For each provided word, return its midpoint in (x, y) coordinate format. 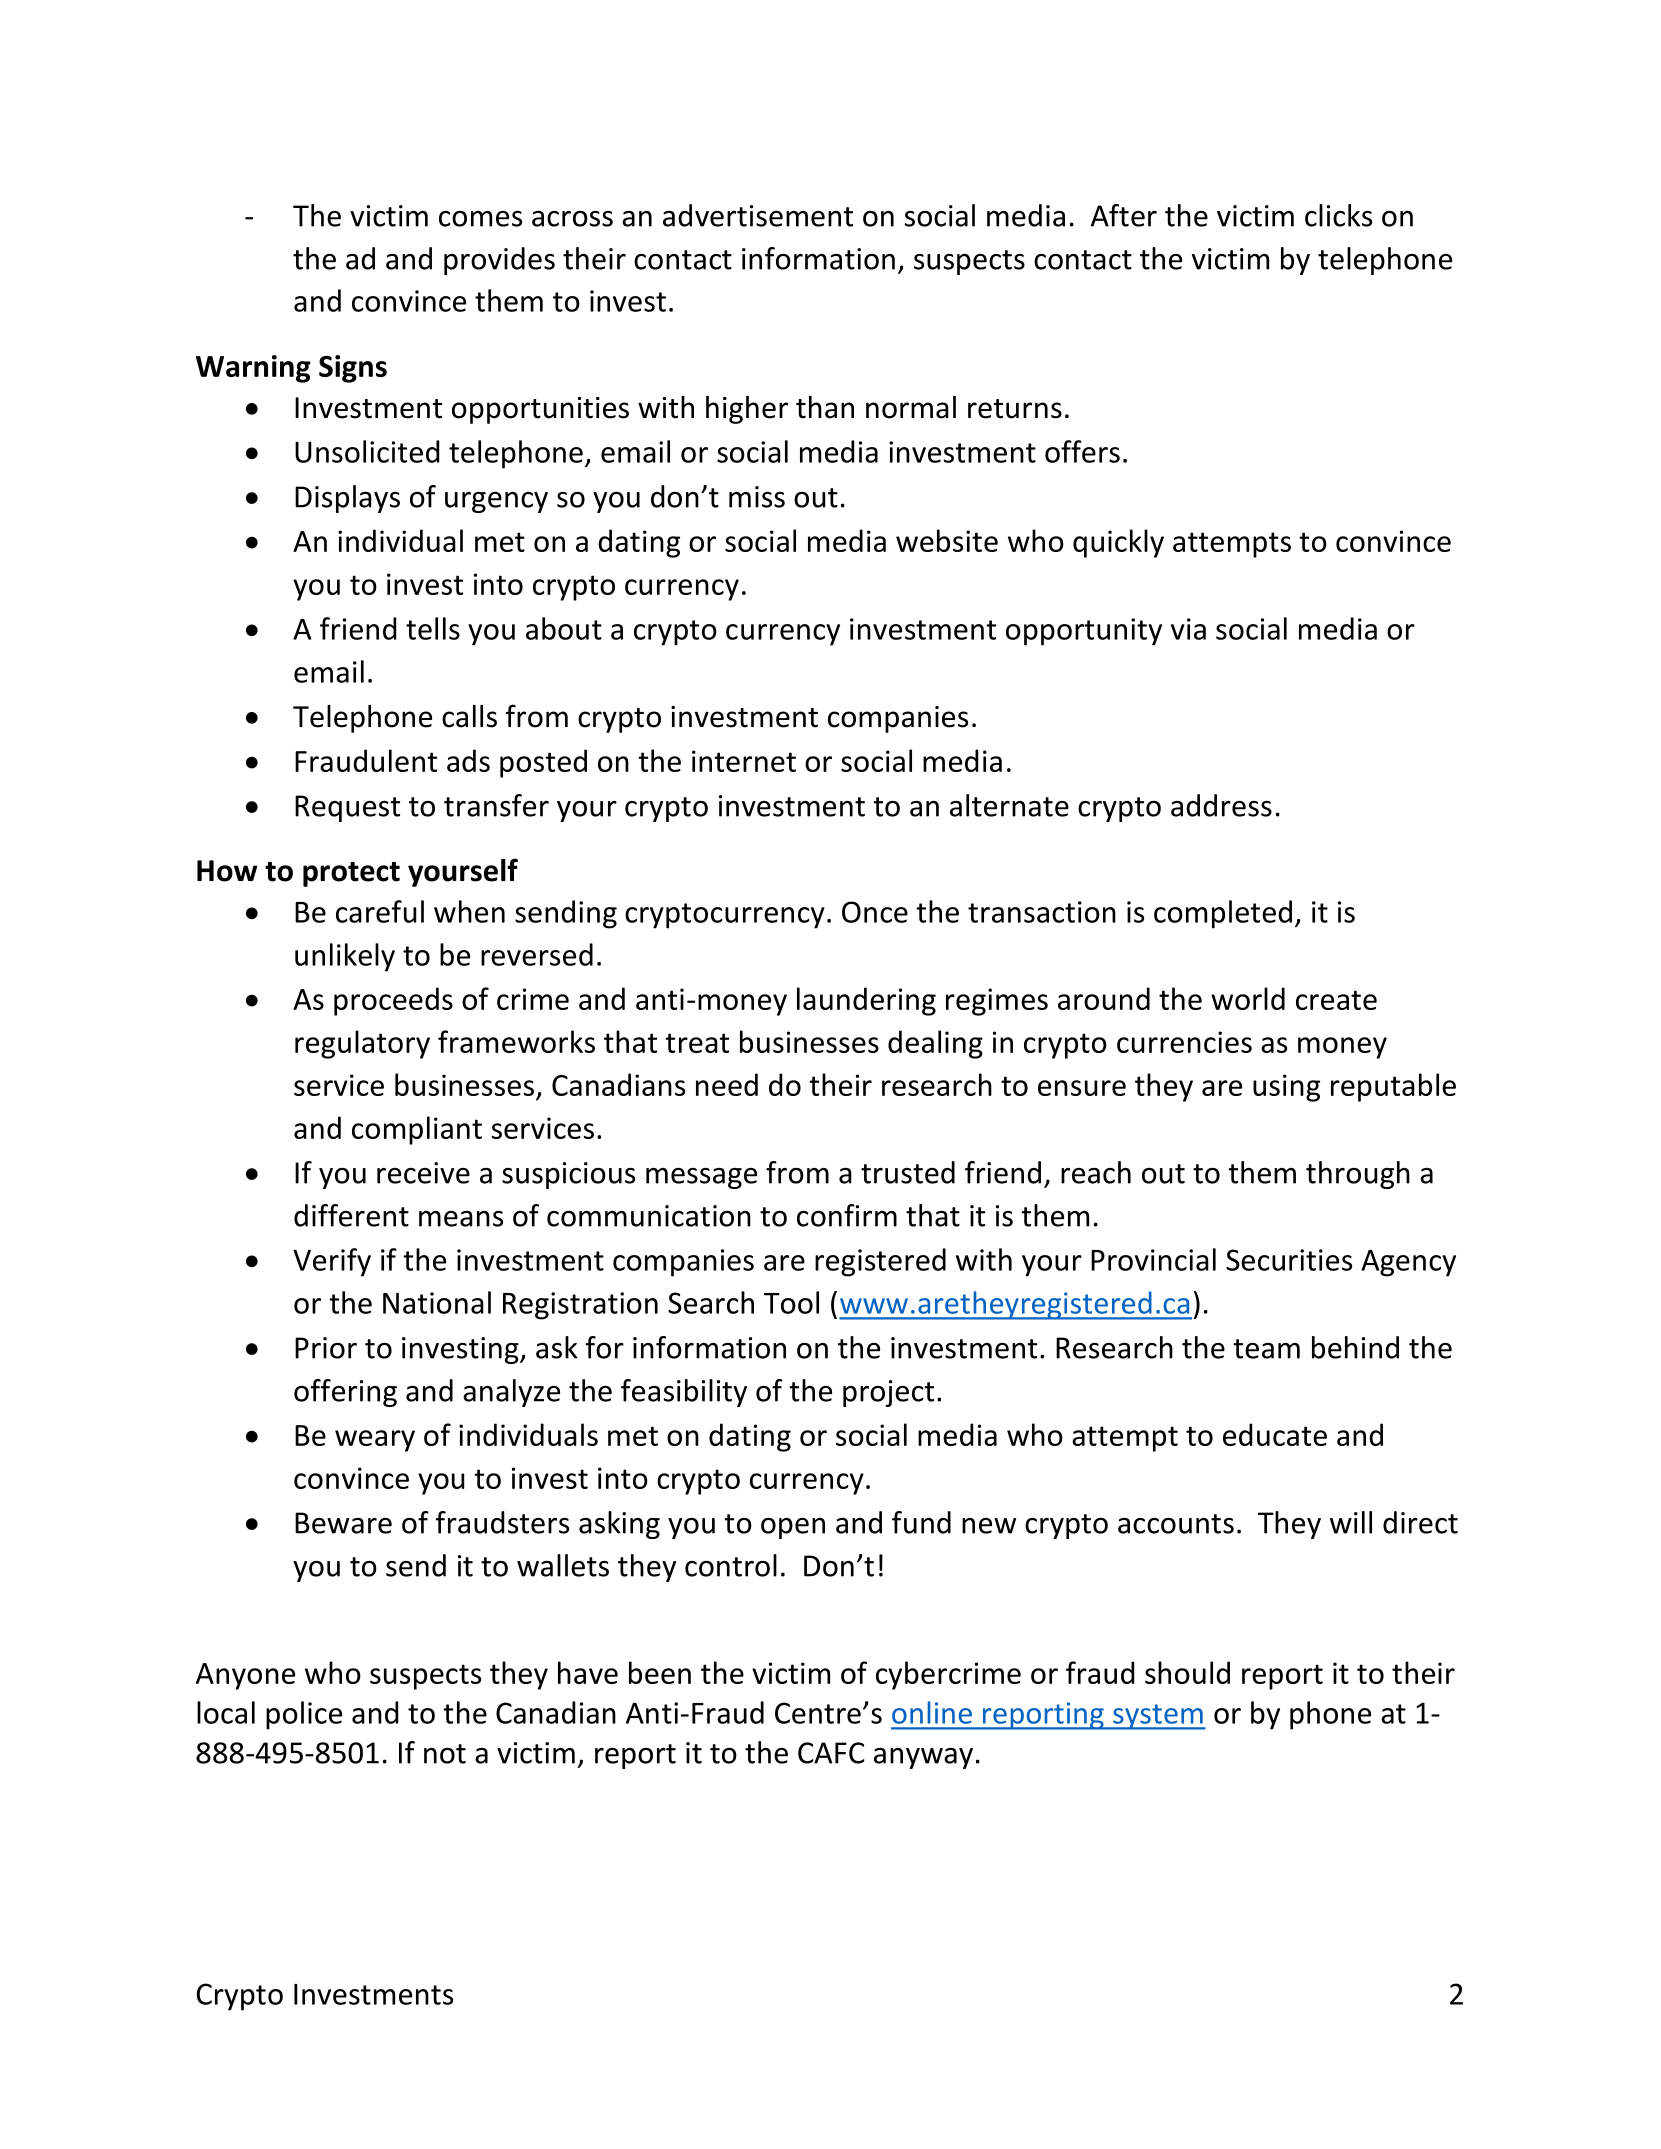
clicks (1338, 215)
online (932, 1712)
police (304, 1715)
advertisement (758, 215)
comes (480, 219)
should (1187, 1672)
